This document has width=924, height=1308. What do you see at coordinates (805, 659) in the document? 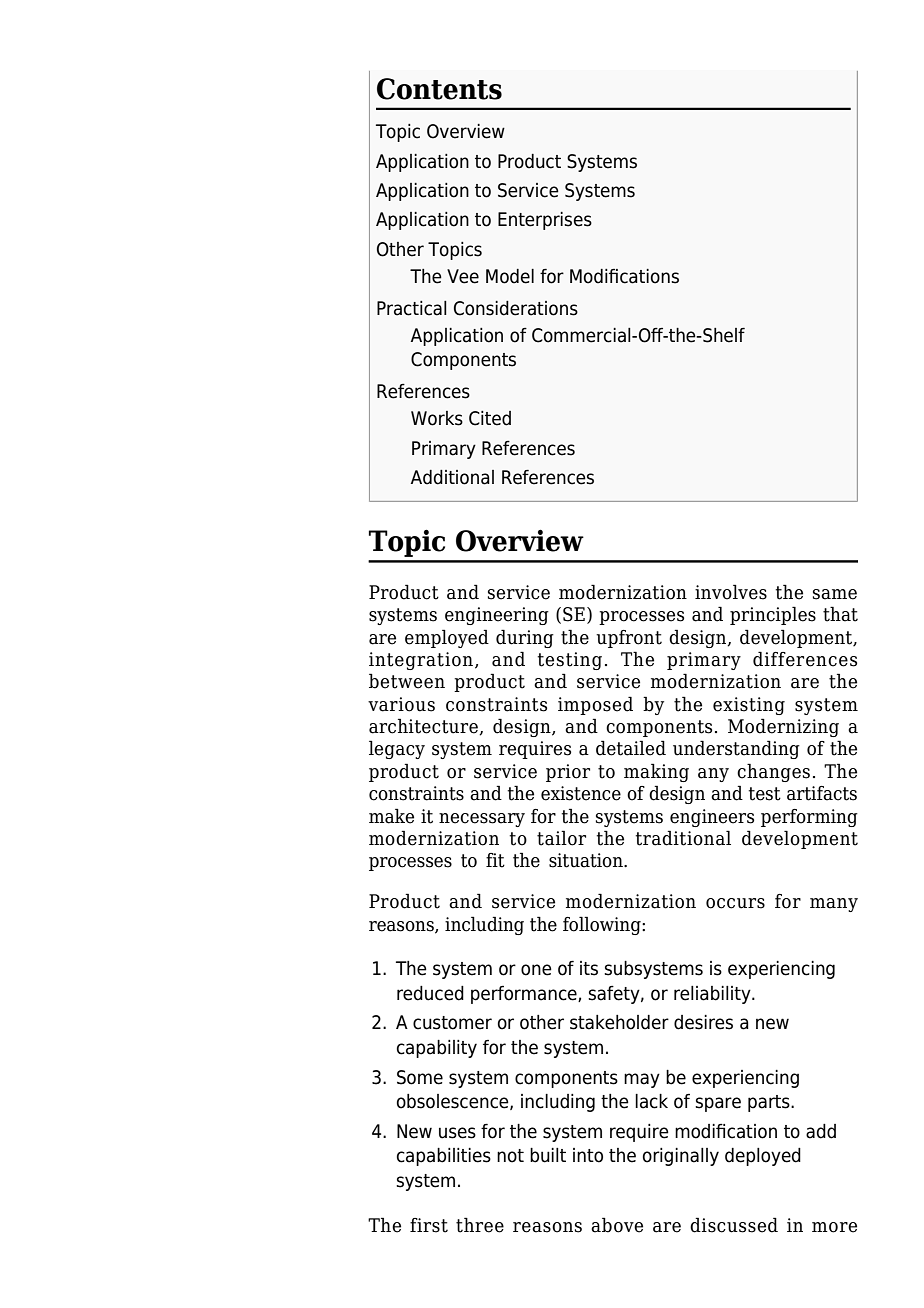
I see `differences` at bounding box center [805, 659].
